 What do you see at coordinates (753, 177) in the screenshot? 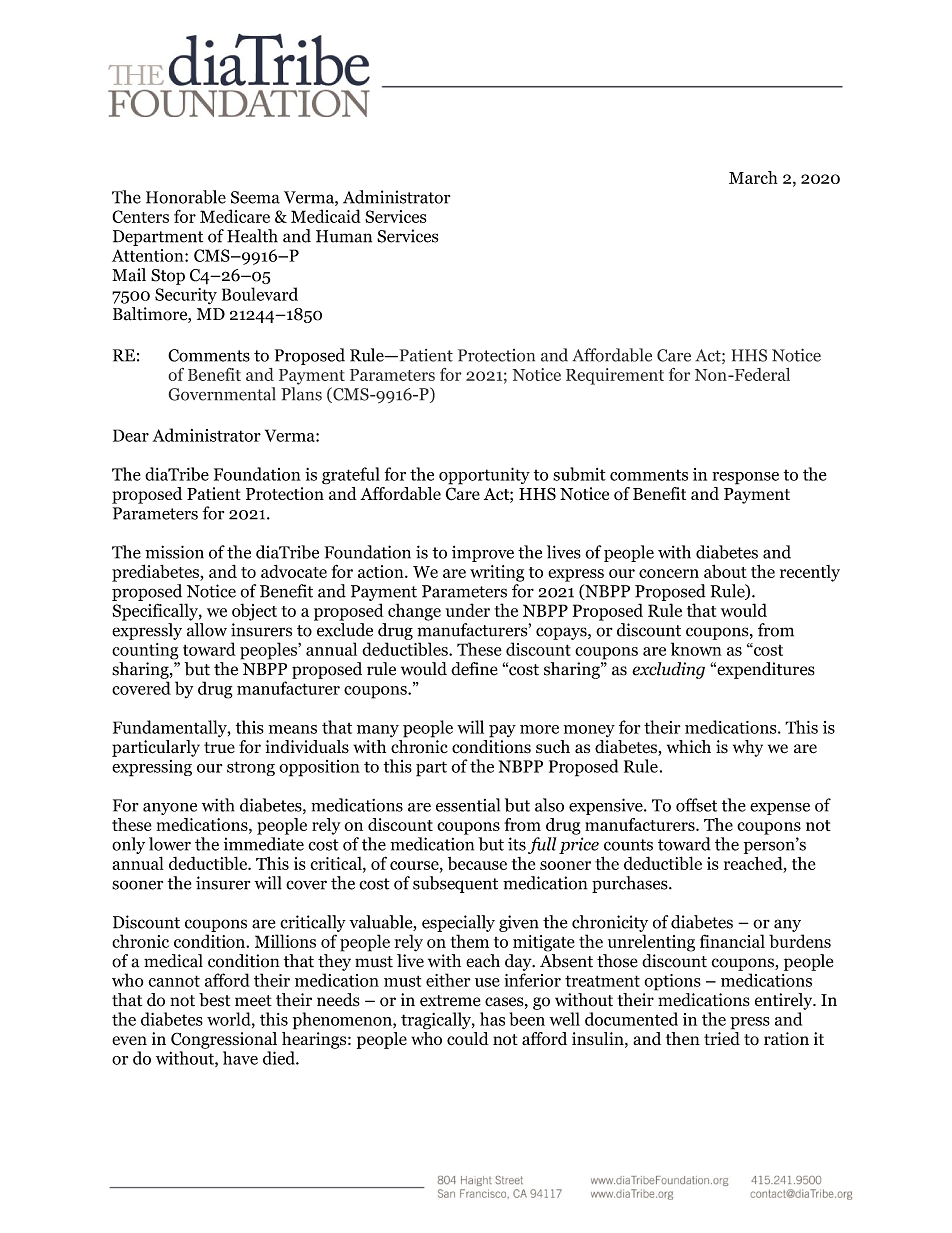
I see `March` at bounding box center [753, 177].
